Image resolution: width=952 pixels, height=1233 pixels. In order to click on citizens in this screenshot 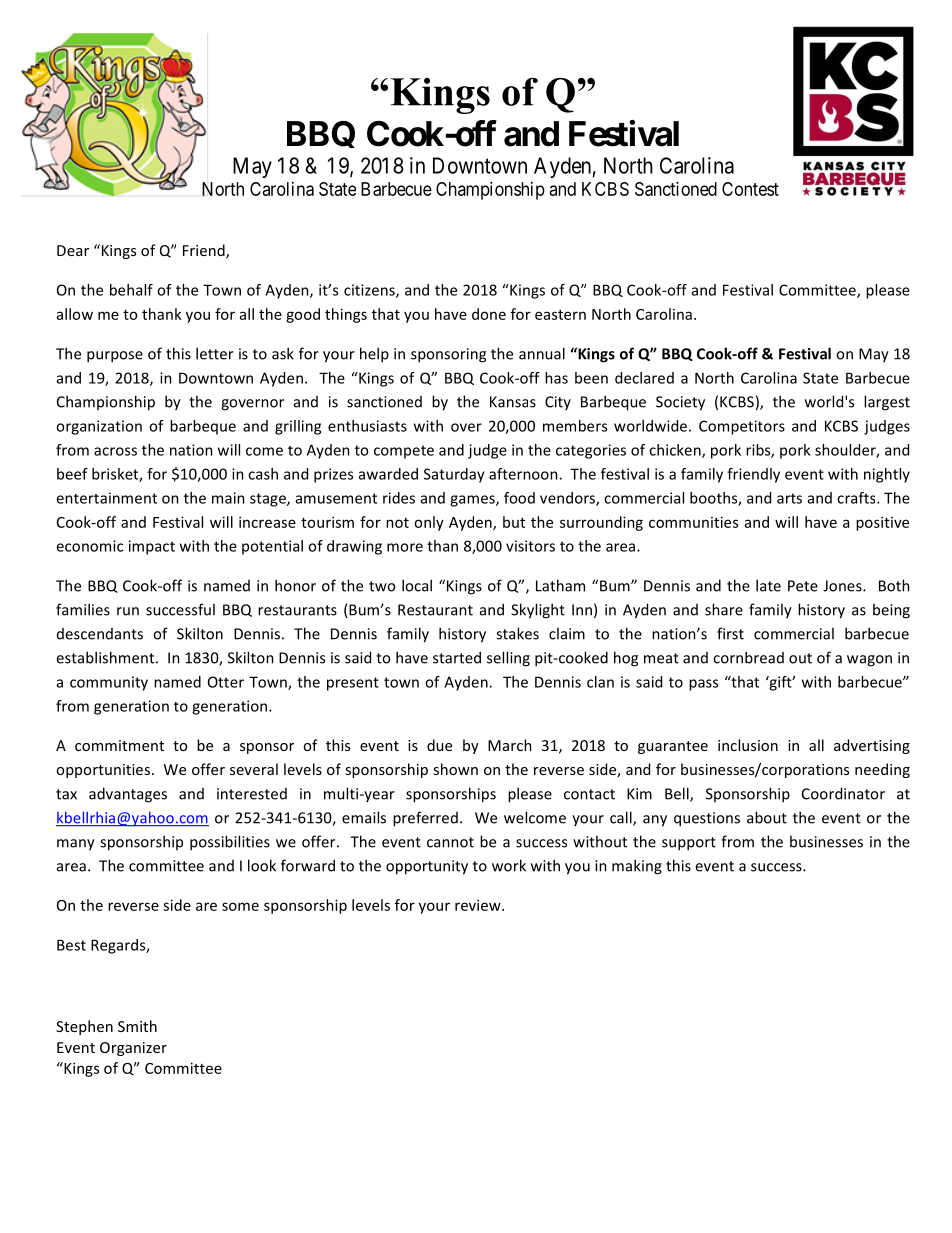, I will do `click(370, 291)`.
